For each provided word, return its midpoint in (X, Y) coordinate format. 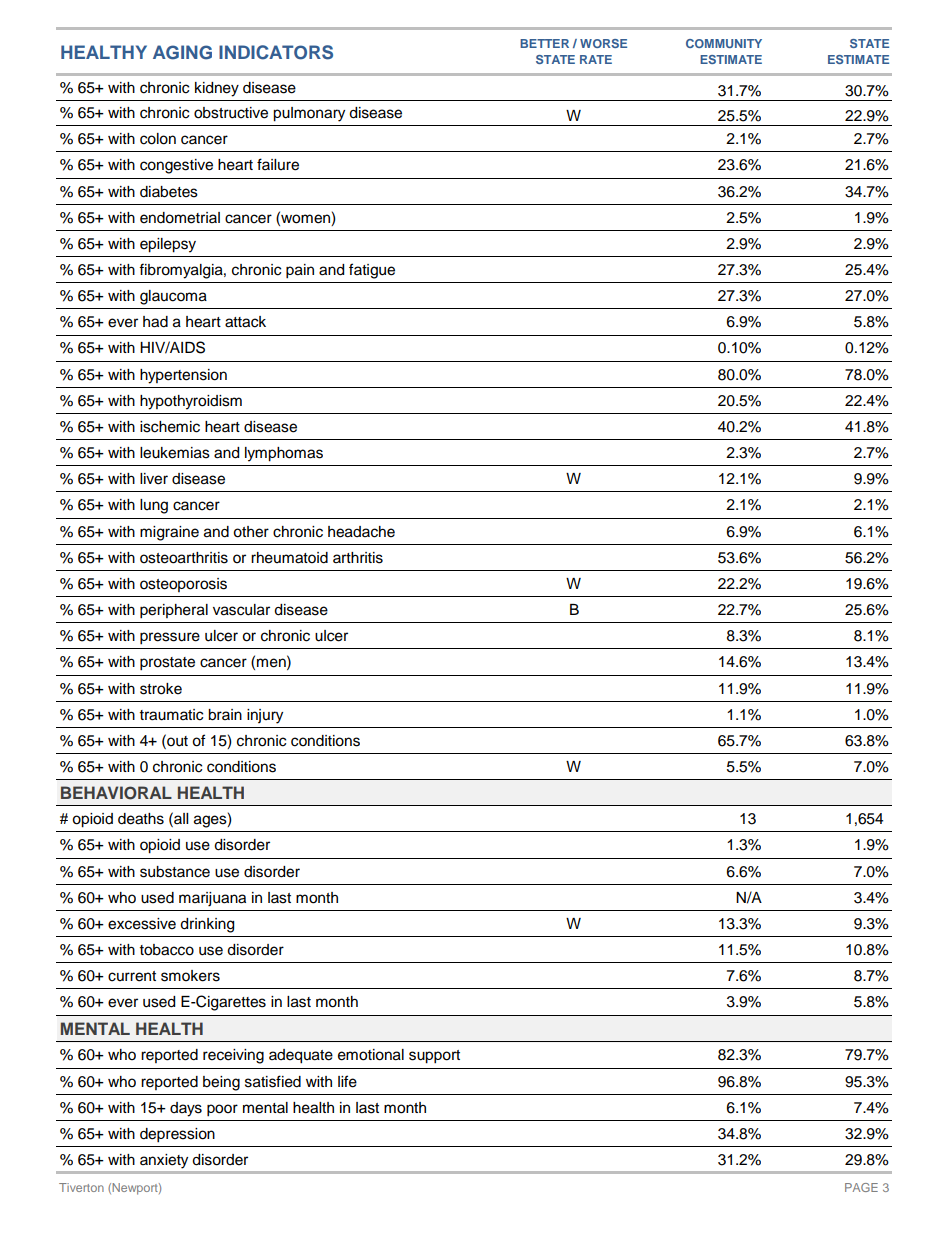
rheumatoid (289, 558)
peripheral (174, 611)
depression (177, 1135)
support (434, 1057)
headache (361, 532)
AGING (182, 52)
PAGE (861, 1187)
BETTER (544, 43)
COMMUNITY (724, 43)
